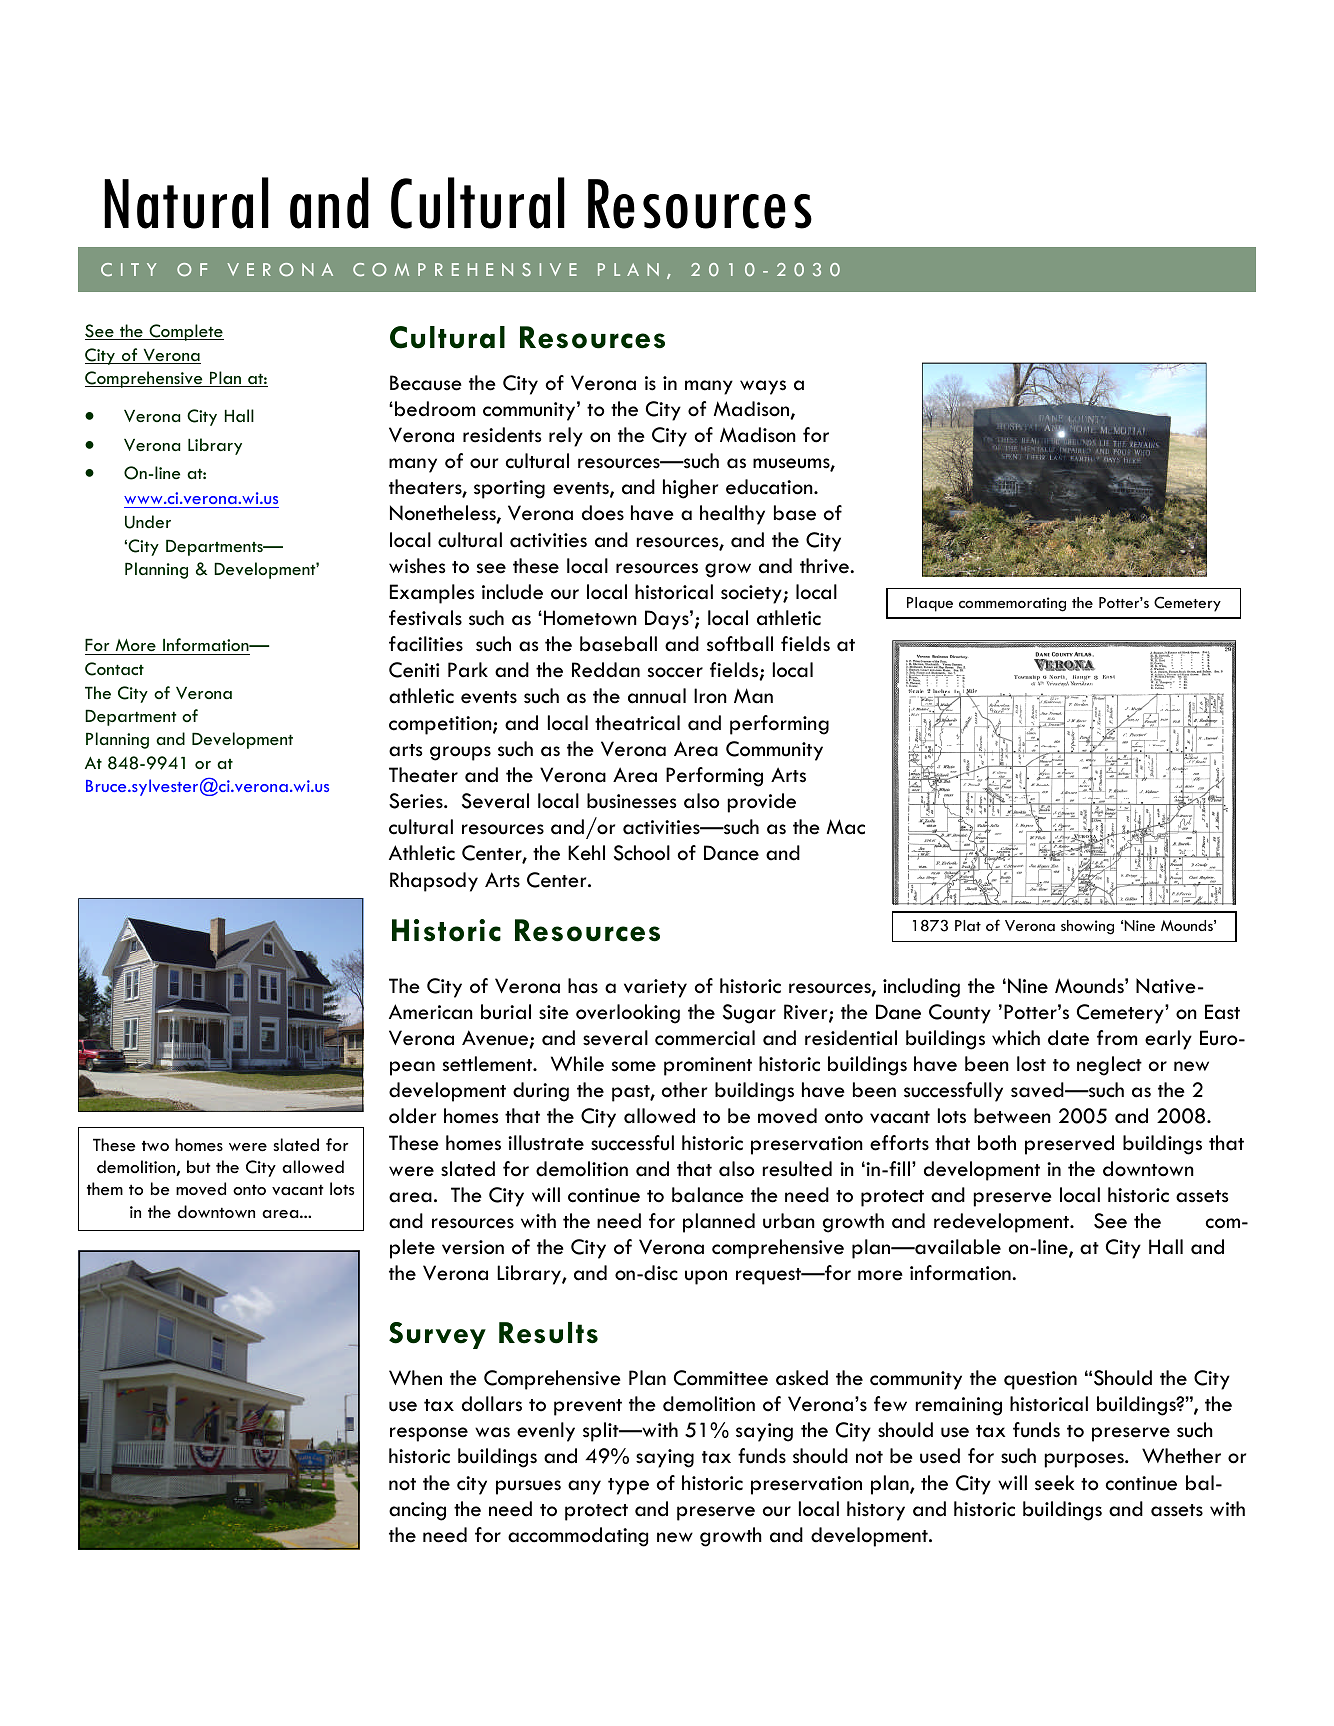 The width and height of the page is (1334, 1726). Describe the element at coordinates (628, 1486) in the page. I see `type` at that location.
